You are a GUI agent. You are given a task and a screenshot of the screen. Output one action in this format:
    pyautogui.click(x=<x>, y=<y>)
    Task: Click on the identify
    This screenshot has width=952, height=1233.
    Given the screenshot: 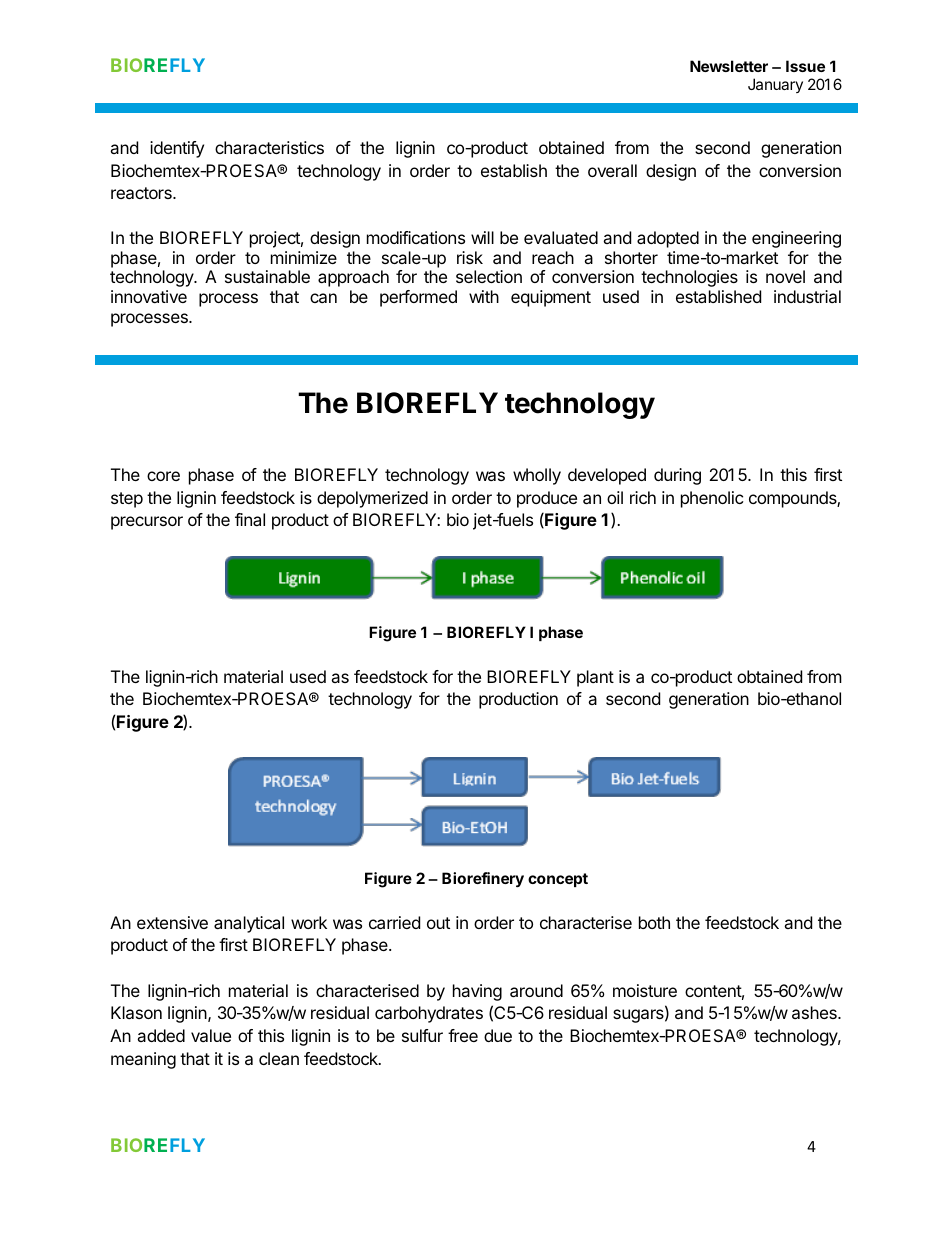 What is the action you would take?
    pyautogui.click(x=177, y=149)
